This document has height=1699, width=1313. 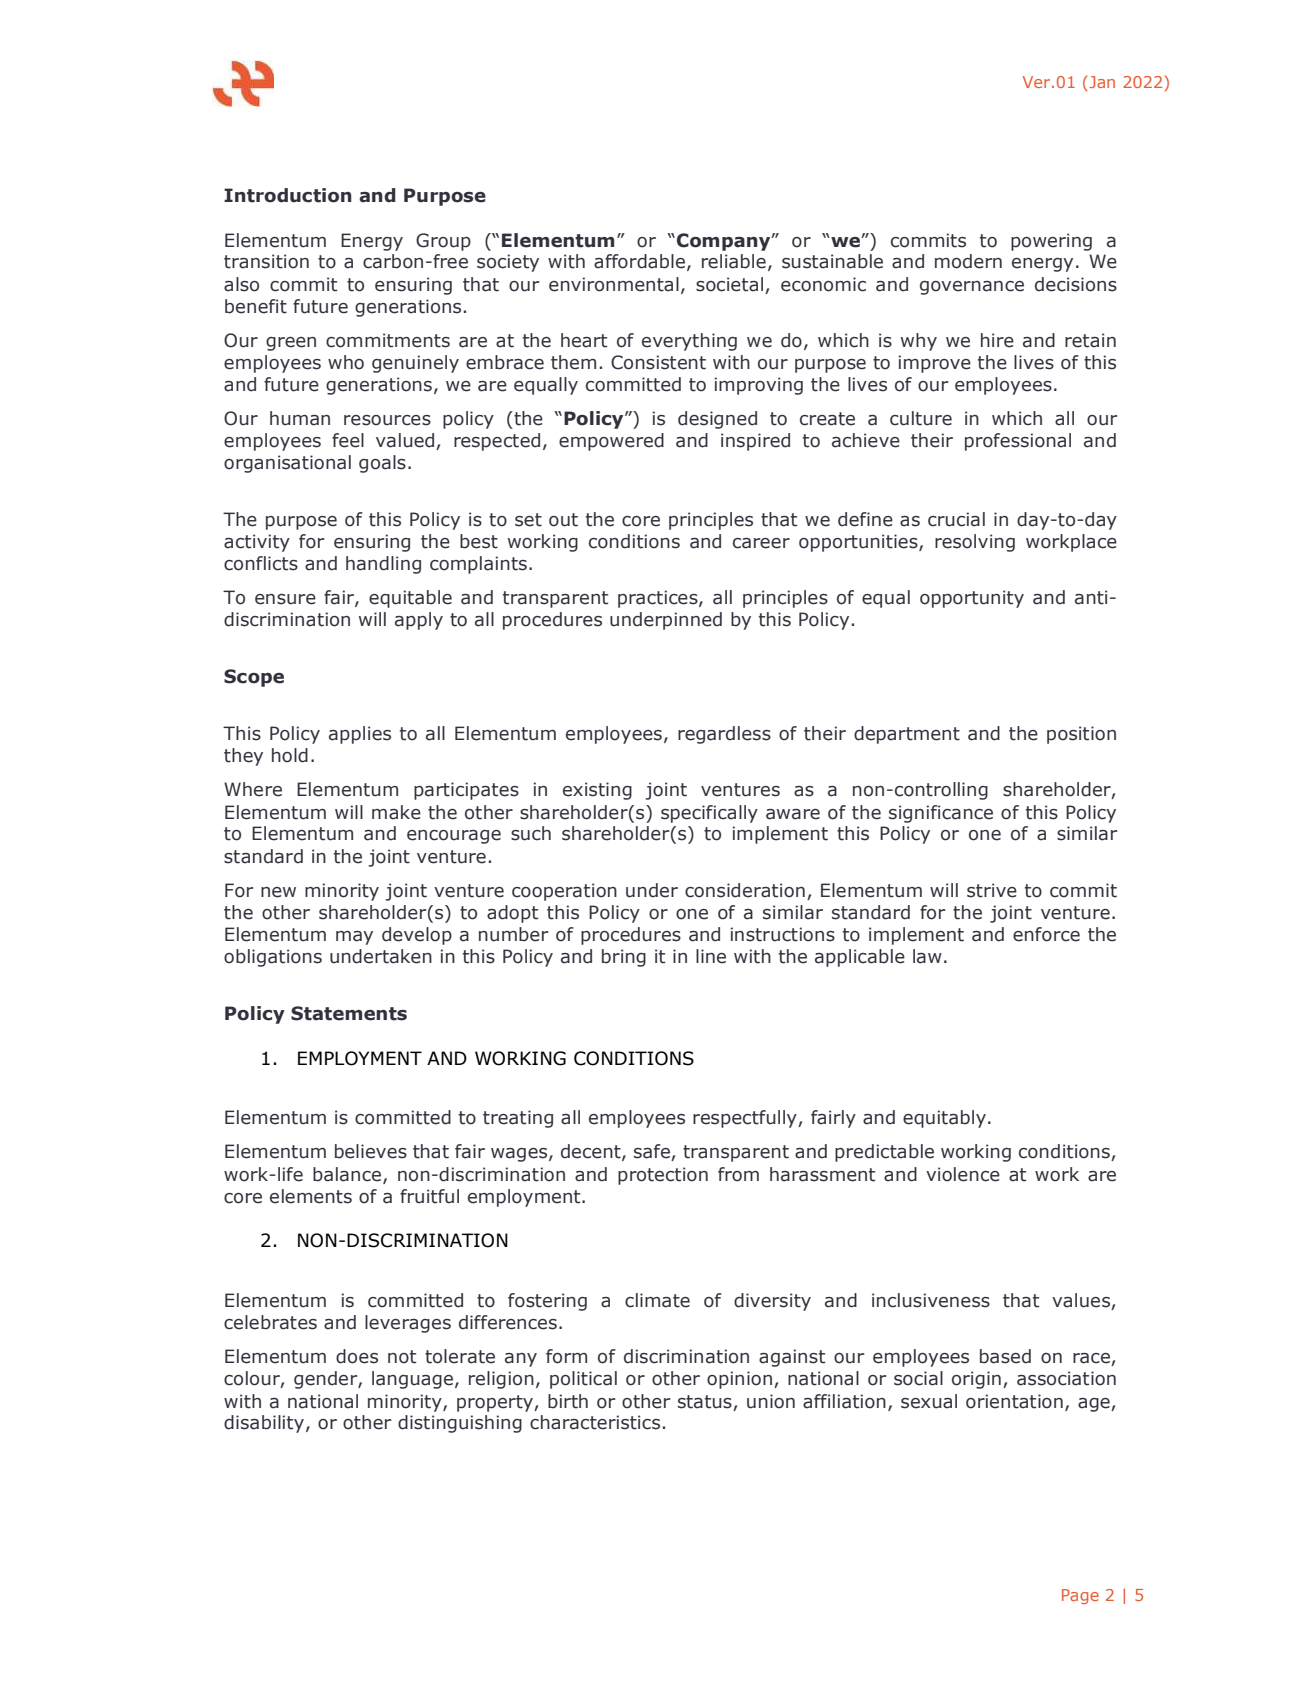 What do you see at coordinates (264, 1424) in the document?
I see `disability` at bounding box center [264, 1424].
